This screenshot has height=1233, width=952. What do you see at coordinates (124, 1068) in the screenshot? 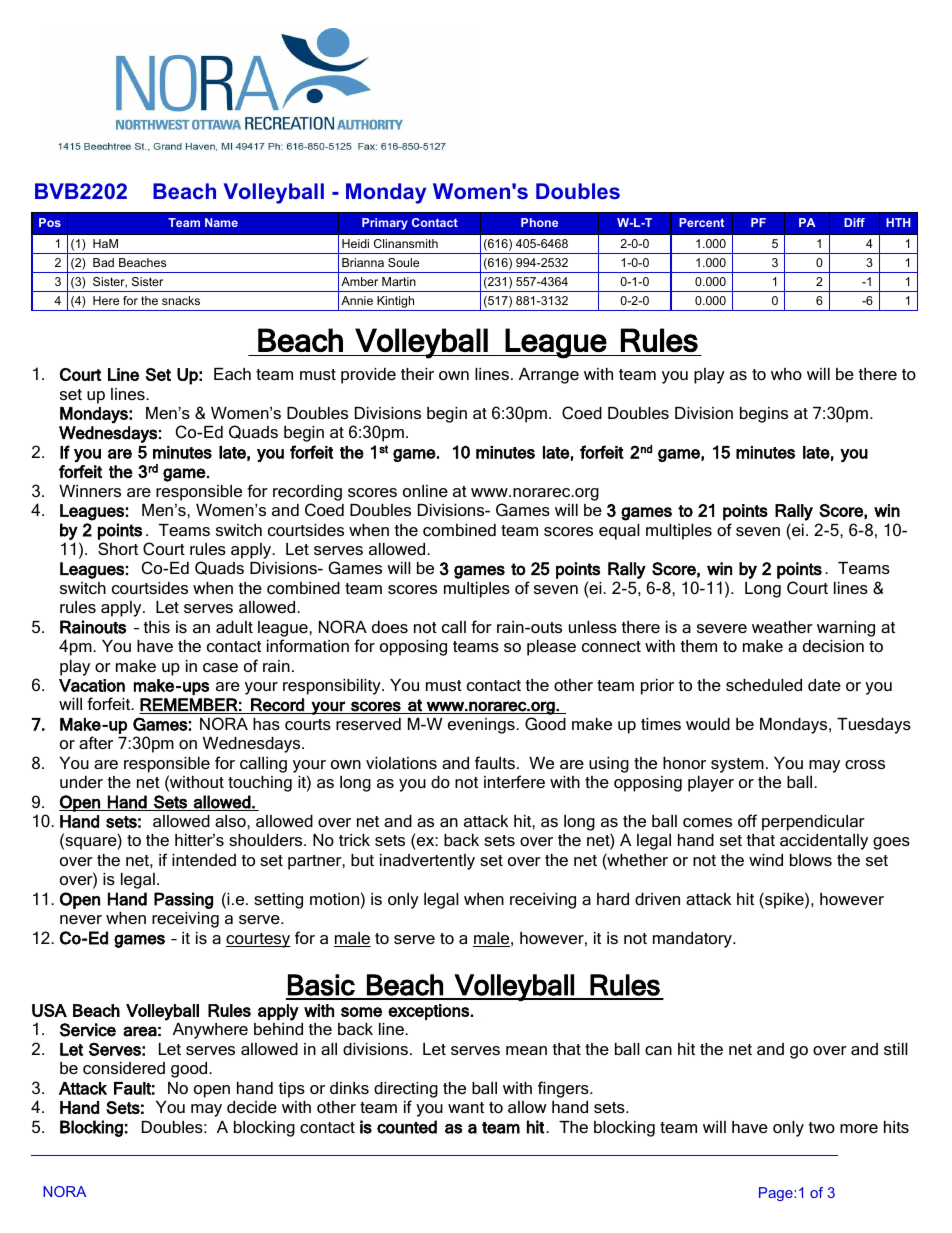
I see `considered` at bounding box center [124, 1068].
